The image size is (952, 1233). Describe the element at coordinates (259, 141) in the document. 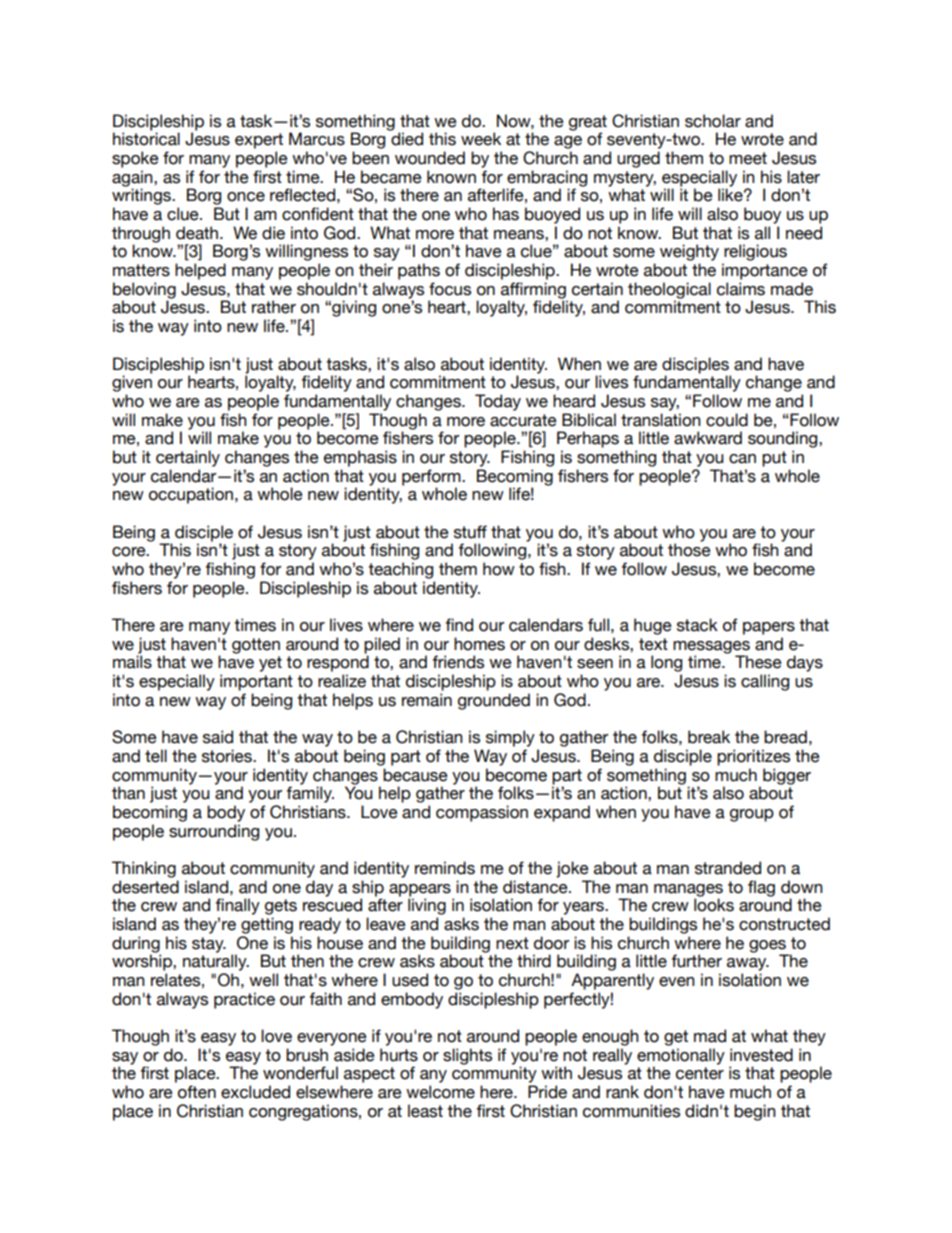

I see `expert` at that location.
